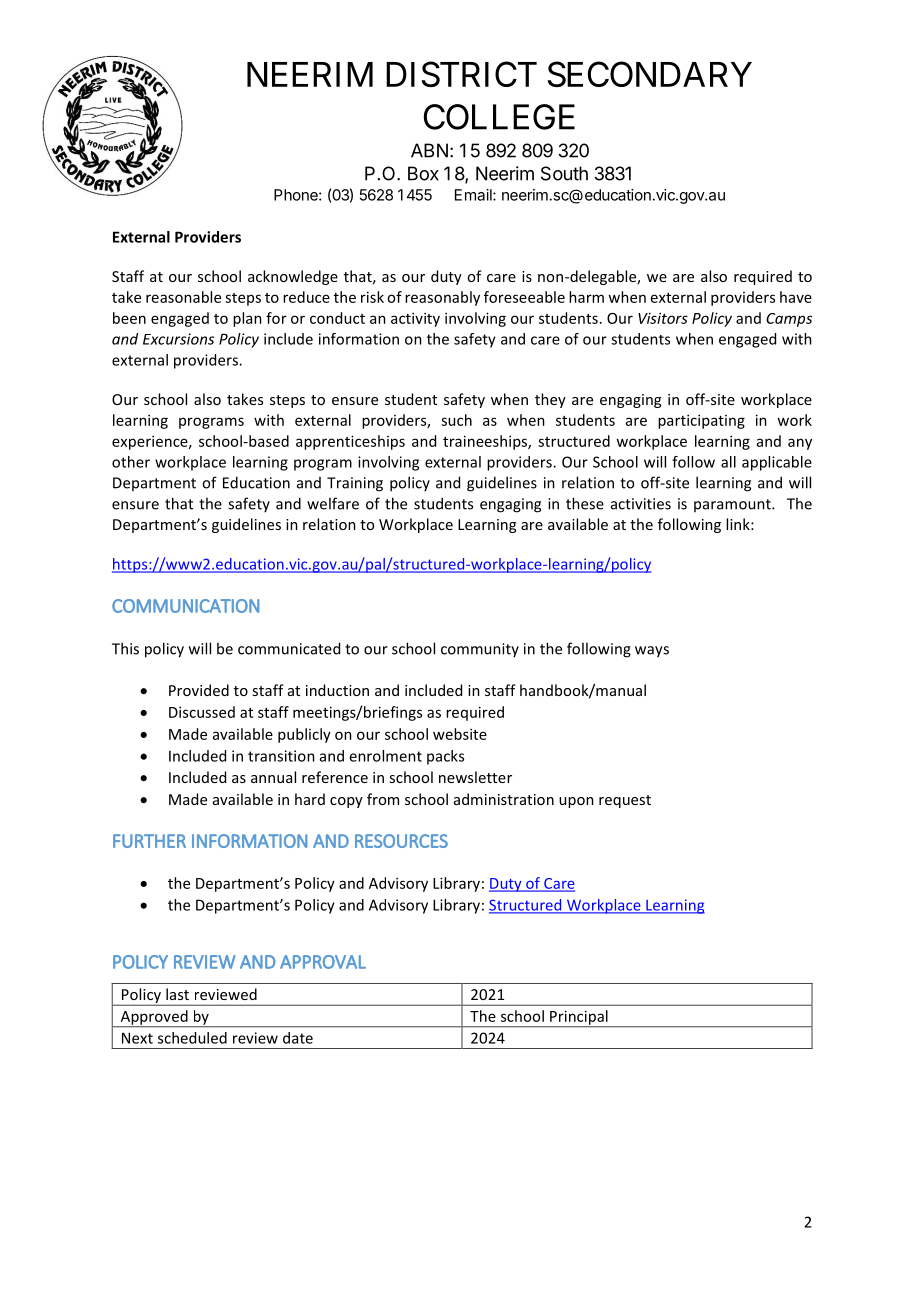  I want to click on ABN, so click(429, 150).
